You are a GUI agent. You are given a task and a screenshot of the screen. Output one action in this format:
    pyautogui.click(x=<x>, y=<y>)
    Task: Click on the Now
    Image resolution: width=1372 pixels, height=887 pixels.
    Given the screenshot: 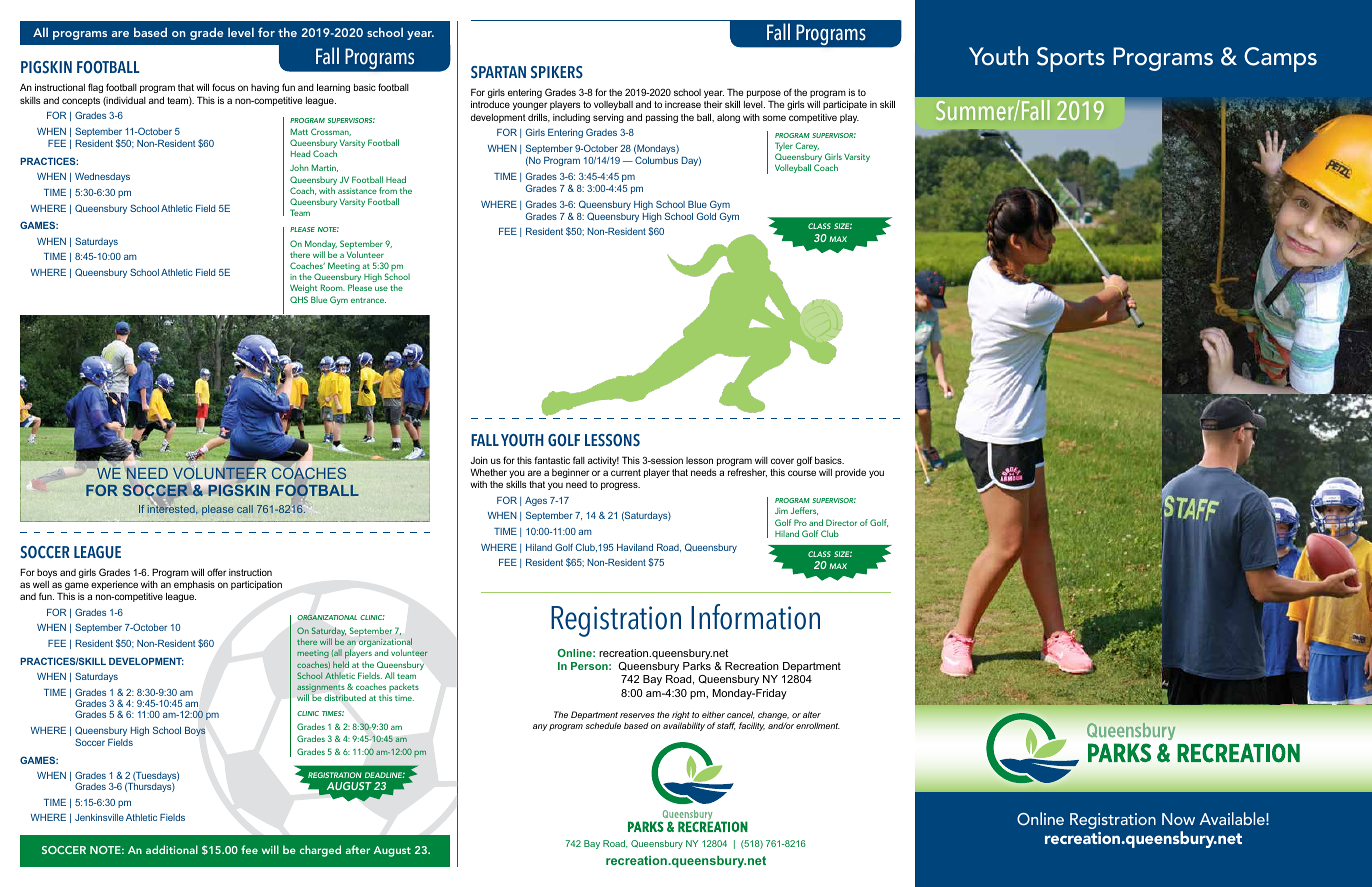 What is the action you would take?
    pyautogui.click(x=1178, y=819)
